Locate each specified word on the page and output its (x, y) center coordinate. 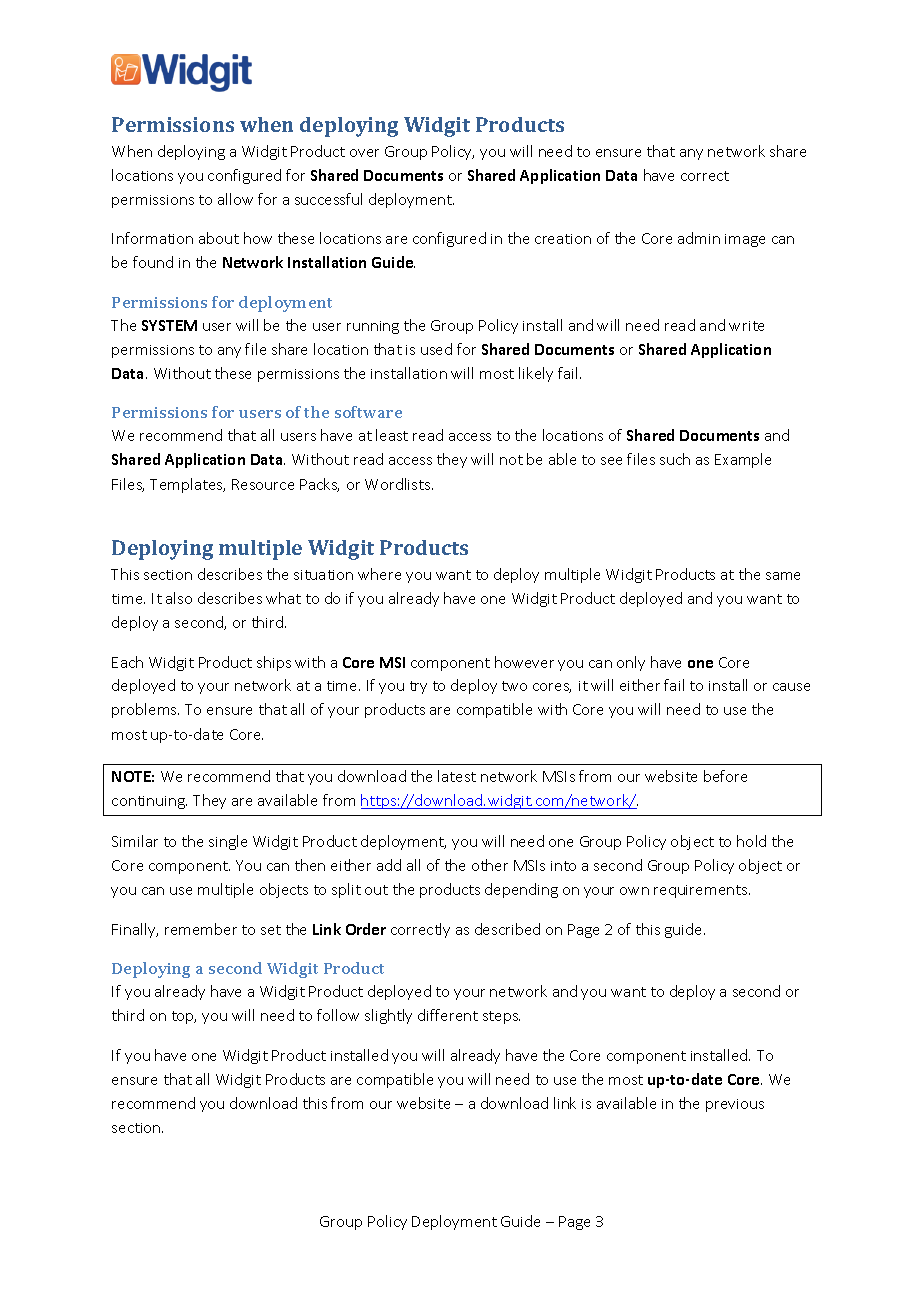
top (184, 1017)
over (364, 153)
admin (699, 238)
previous (735, 1105)
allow (235, 199)
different (448, 1015)
